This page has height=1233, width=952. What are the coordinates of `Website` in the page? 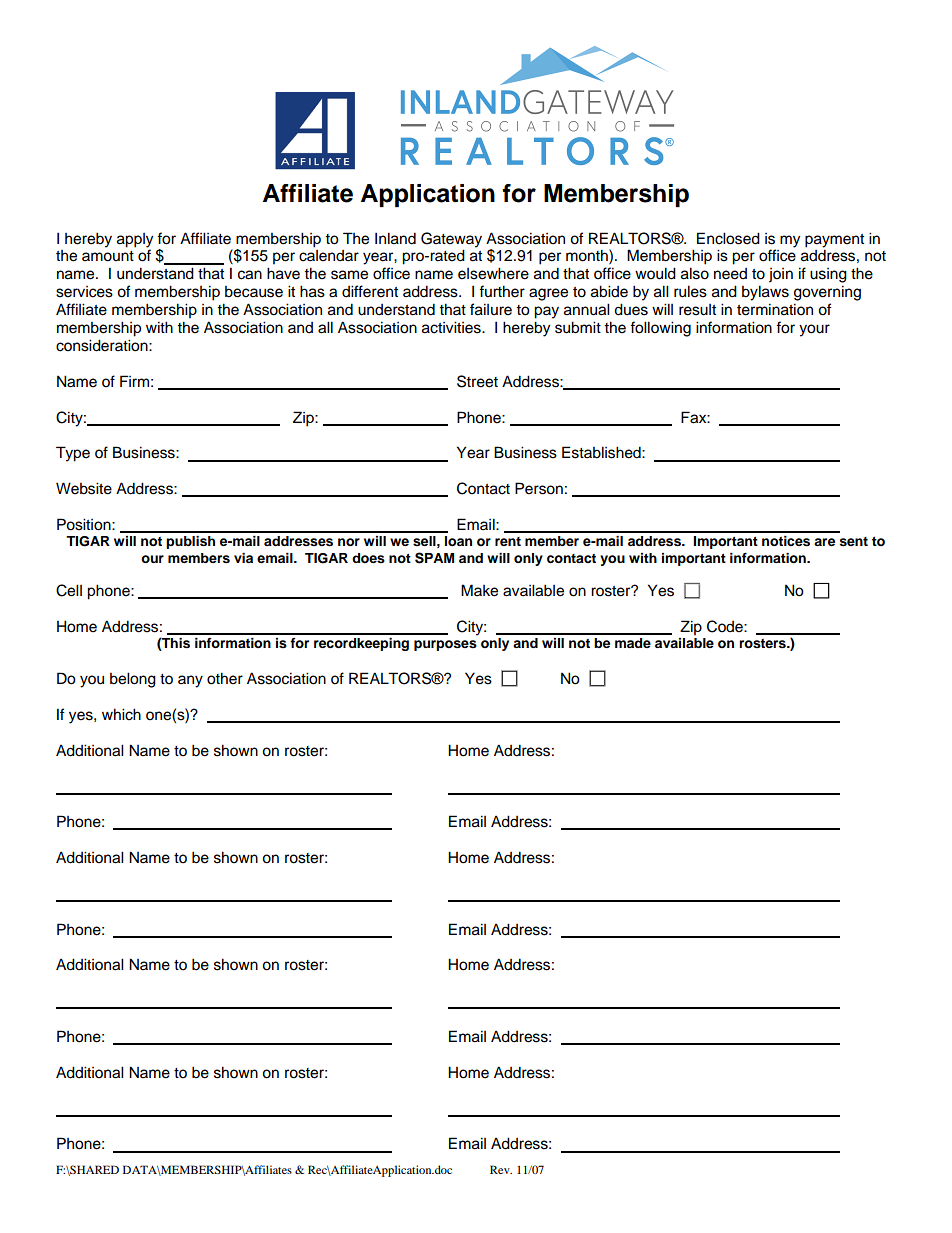 It's located at (84, 488).
